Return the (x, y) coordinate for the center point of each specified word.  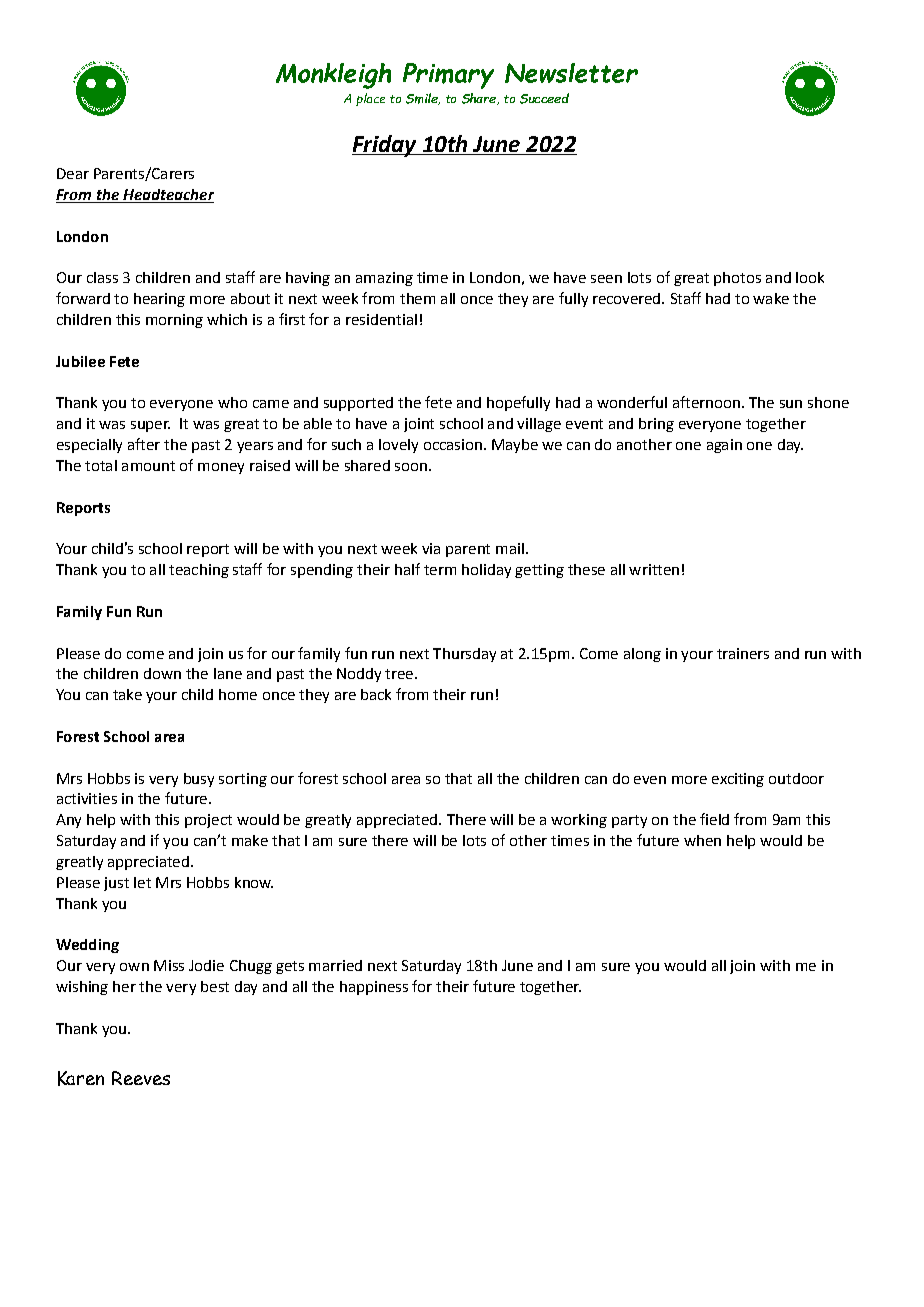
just (116, 884)
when (702, 840)
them (417, 298)
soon (411, 467)
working (579, 821)
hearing (159, 300)
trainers (743, 653)
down (162, 673)
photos (737, 279)
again (724, 446)
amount (148, 466)
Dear (73, 173)
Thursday (464, 655)
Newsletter (571, 73)
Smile (423, 99)
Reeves (141, 1078)
